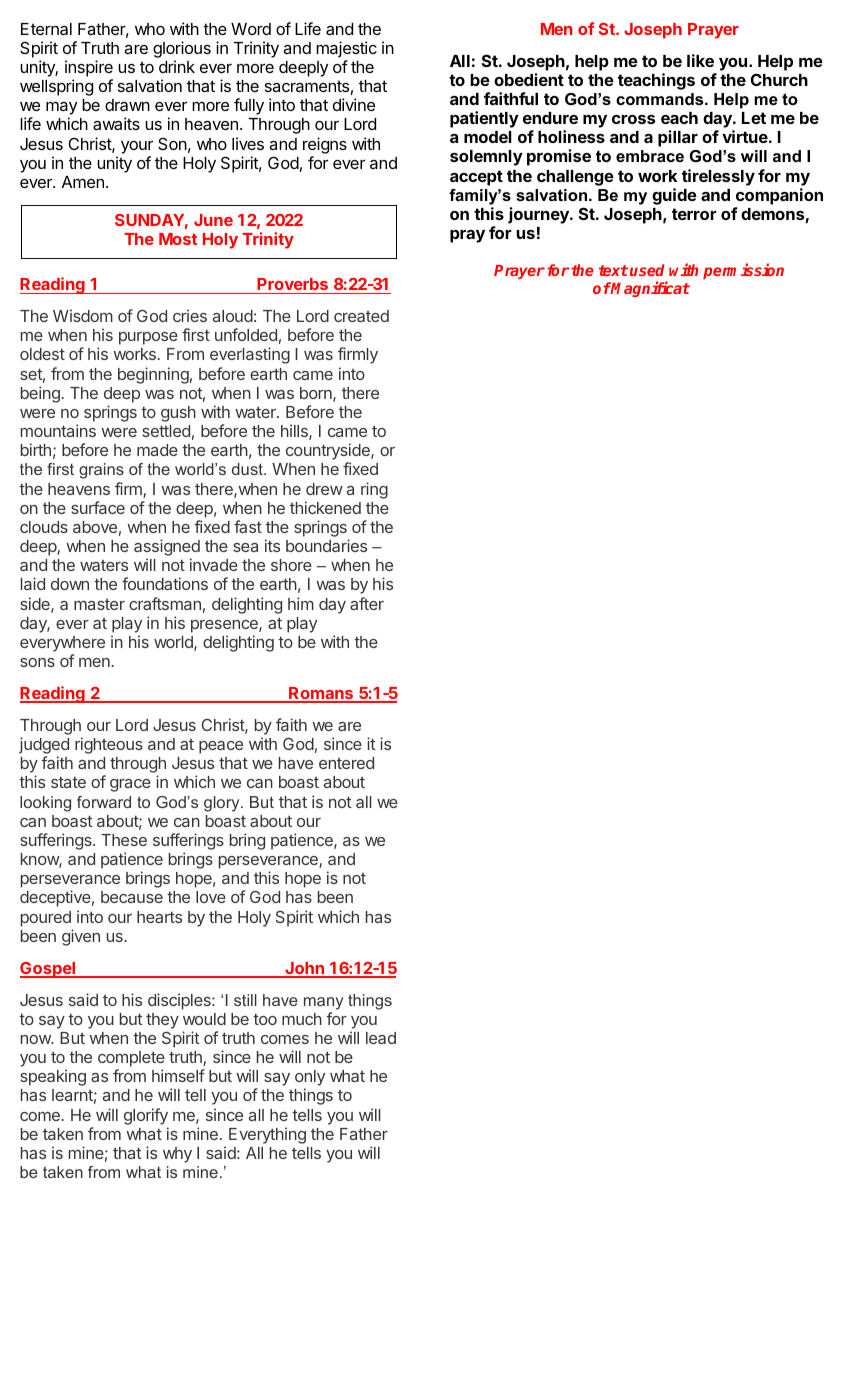 This page has width=849, height=1400. I want to click on glorify, so click(146, 1116).
